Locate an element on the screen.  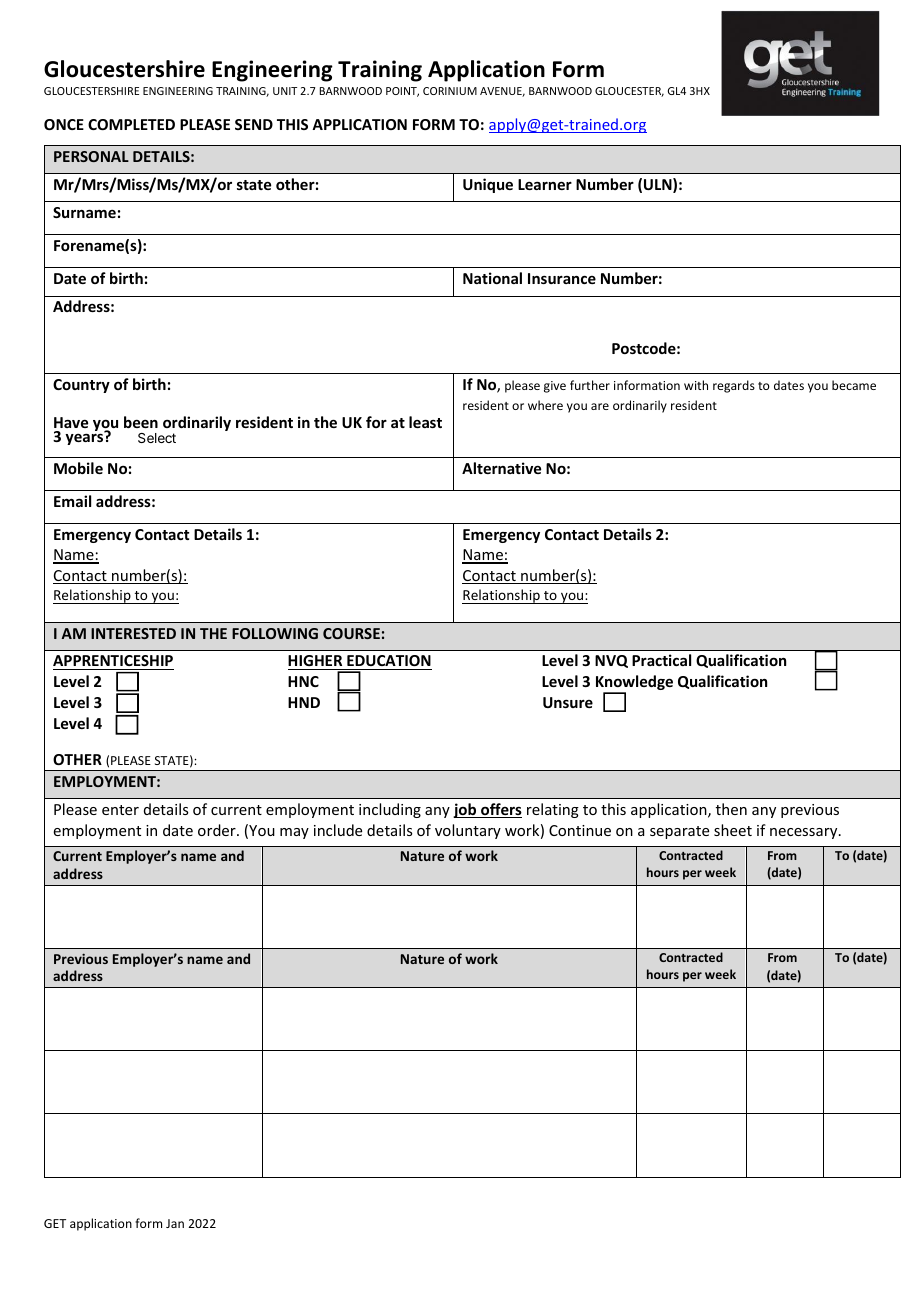
been is located at coordinates (141, 422).
